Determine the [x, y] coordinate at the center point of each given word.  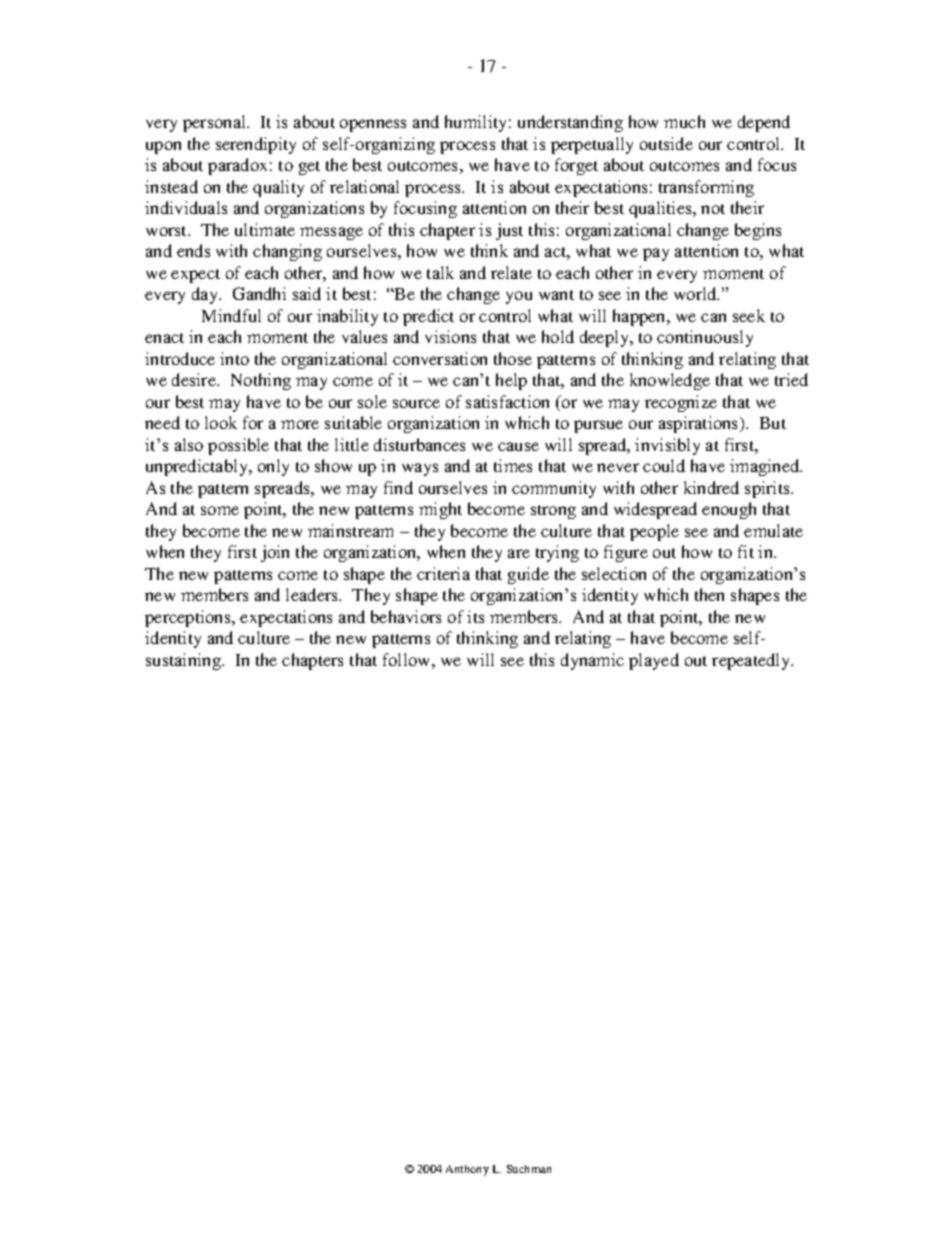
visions [450, 336]
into [234, 358]
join [275, 553]
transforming [706, 188]
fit [746, 551]
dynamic [592, 661]
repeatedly [752, 661]
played [654, 661]
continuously [705, 338]
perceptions [189, 618]
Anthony [467, 1170]
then [709, 594]
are [519, 553]
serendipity [256, 145]
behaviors [406, 616]
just [509, 231]
